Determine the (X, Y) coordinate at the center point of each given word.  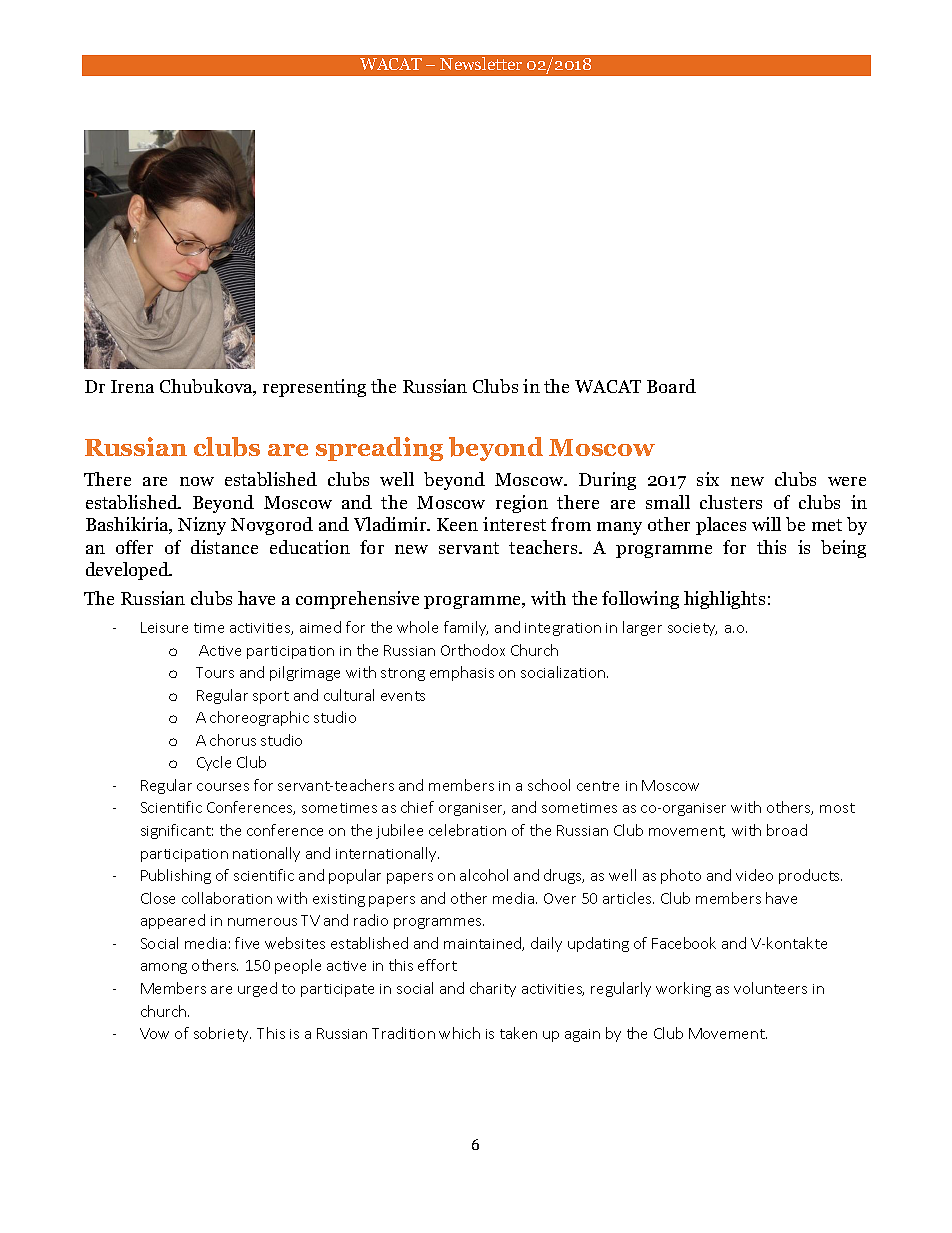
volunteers (770, 988)
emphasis (462, 673)
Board (671, 386)
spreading (379, 449)
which (459, 1033)
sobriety (222, 1034)
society (692, 629)
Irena (132, 386)
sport (271, 697)
